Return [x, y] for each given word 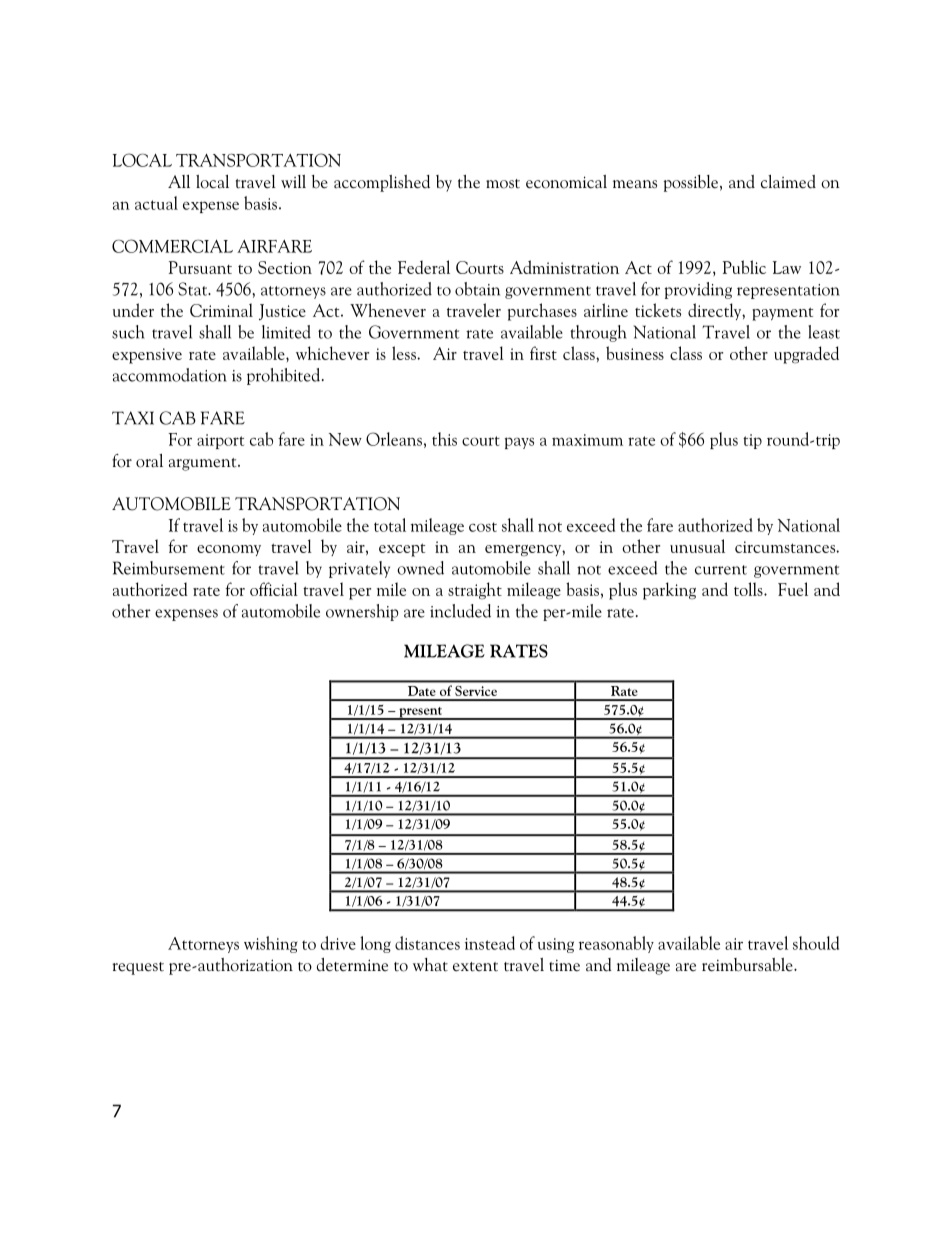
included [460, 611]
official [274, 589]
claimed [788, 182]
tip [752, 441]
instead [490, 943]
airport [220, 441]
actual [156, 203]
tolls [749, 589]
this [444, 439]
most [503, 184]
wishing [271, 944]
